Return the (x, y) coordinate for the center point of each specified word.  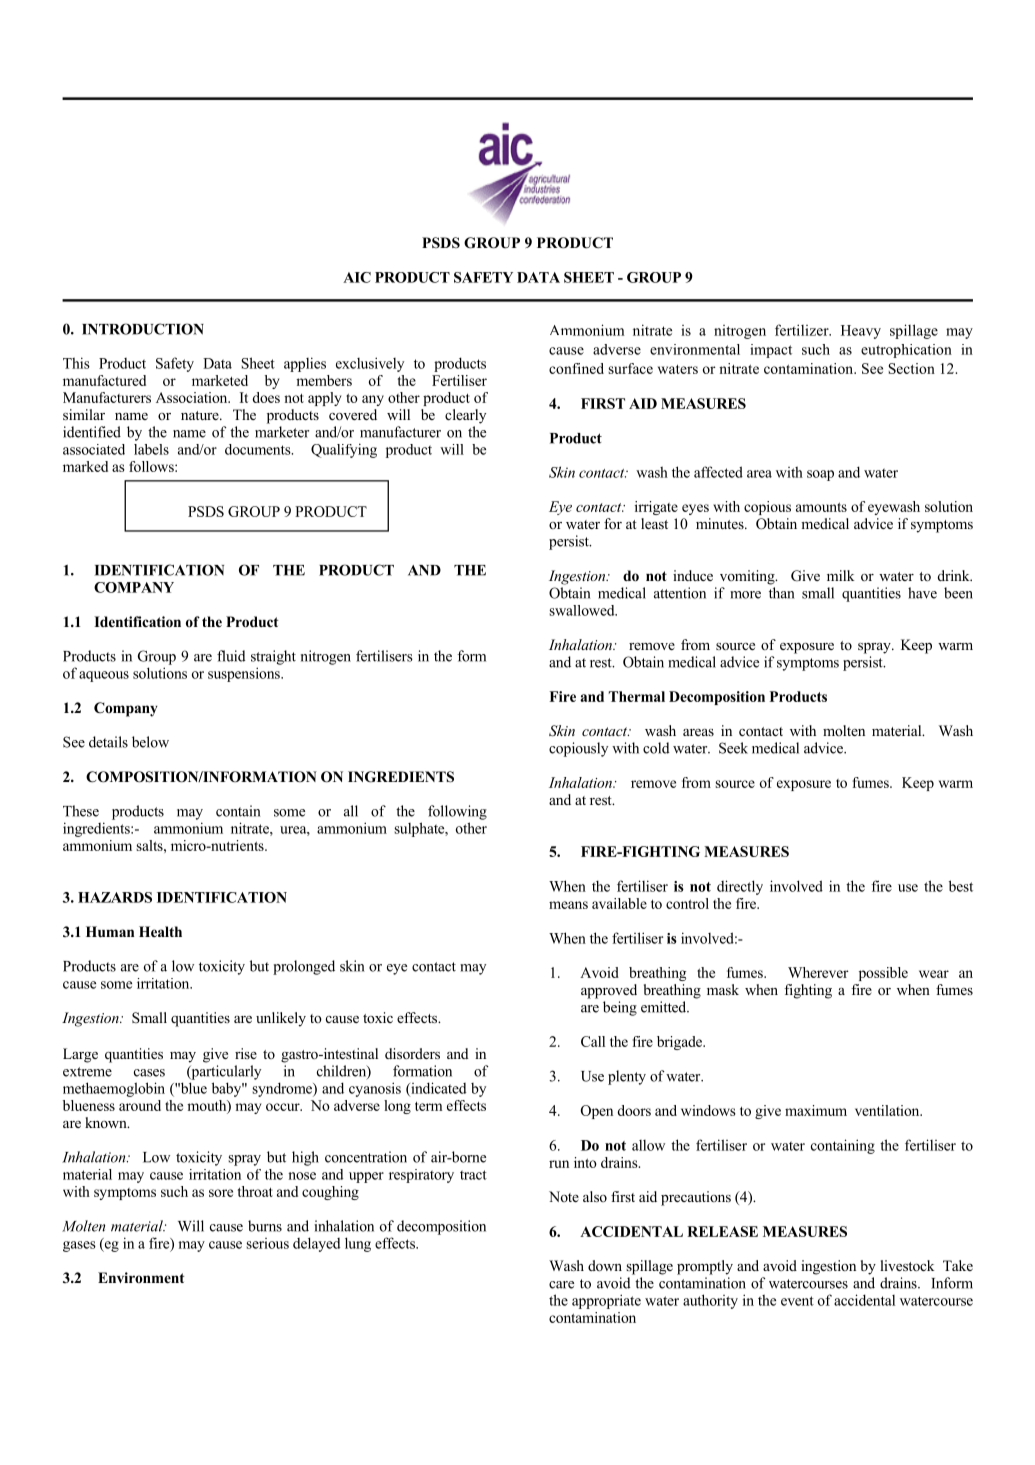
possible (883, 974)
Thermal (637, 696)
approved (609, 991)
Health (160, 931)
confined (576, 368)
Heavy (861, 332)
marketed (220, 380)
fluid (231, 656)
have (922, 593)
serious (267, 1243)
